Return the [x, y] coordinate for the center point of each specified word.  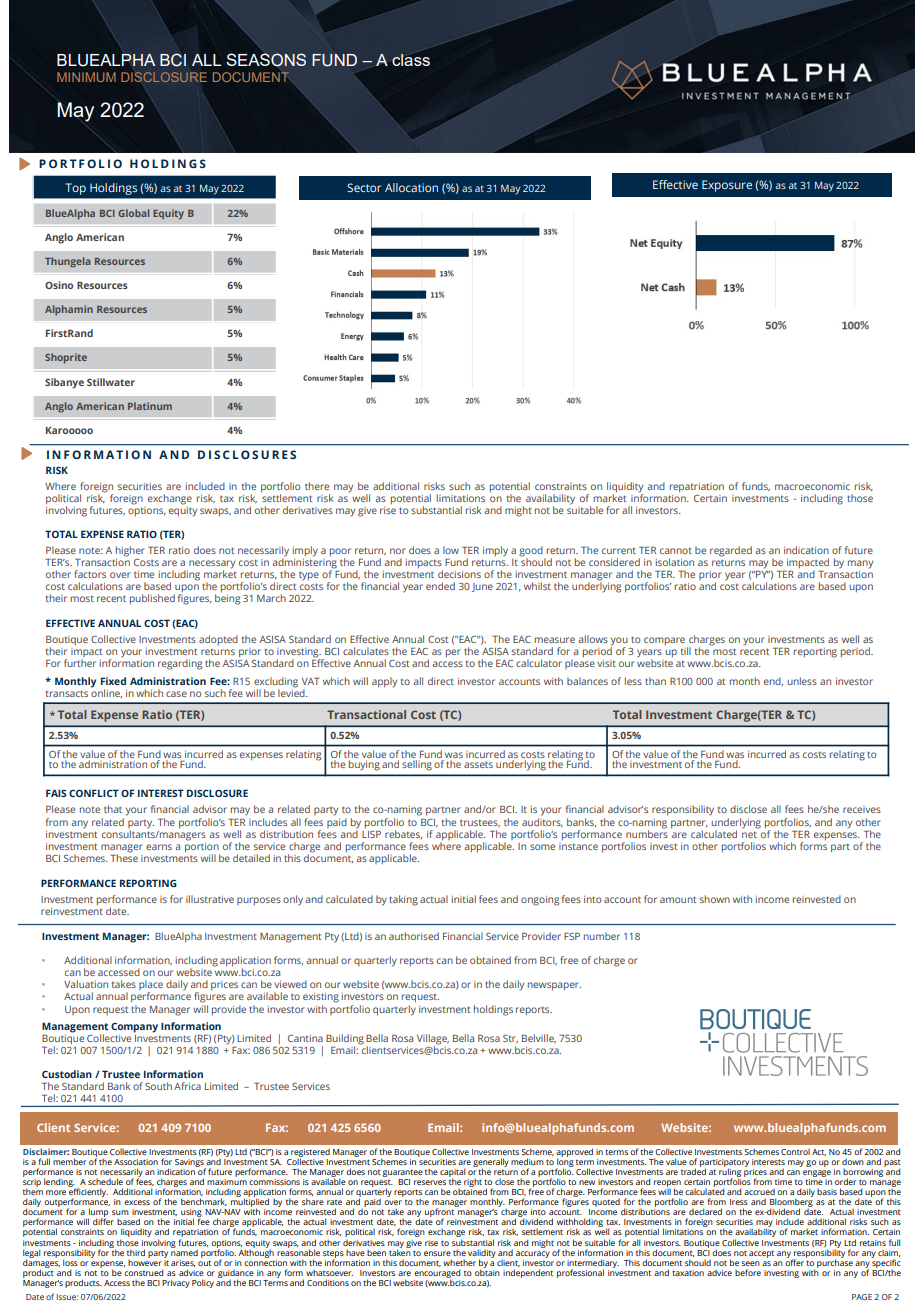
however [145, 1261]
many [860, 564]
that [113, 809]
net [750, 833]
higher [130, 551]
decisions [459, 574]
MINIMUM [86, 77]
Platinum [150, 406]
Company [134, 1028]
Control [795, 1152]
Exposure [727, 186]
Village [433, 1040]
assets [478, 765]
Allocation [411, 187]
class [411, 60]
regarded [731, 551]
